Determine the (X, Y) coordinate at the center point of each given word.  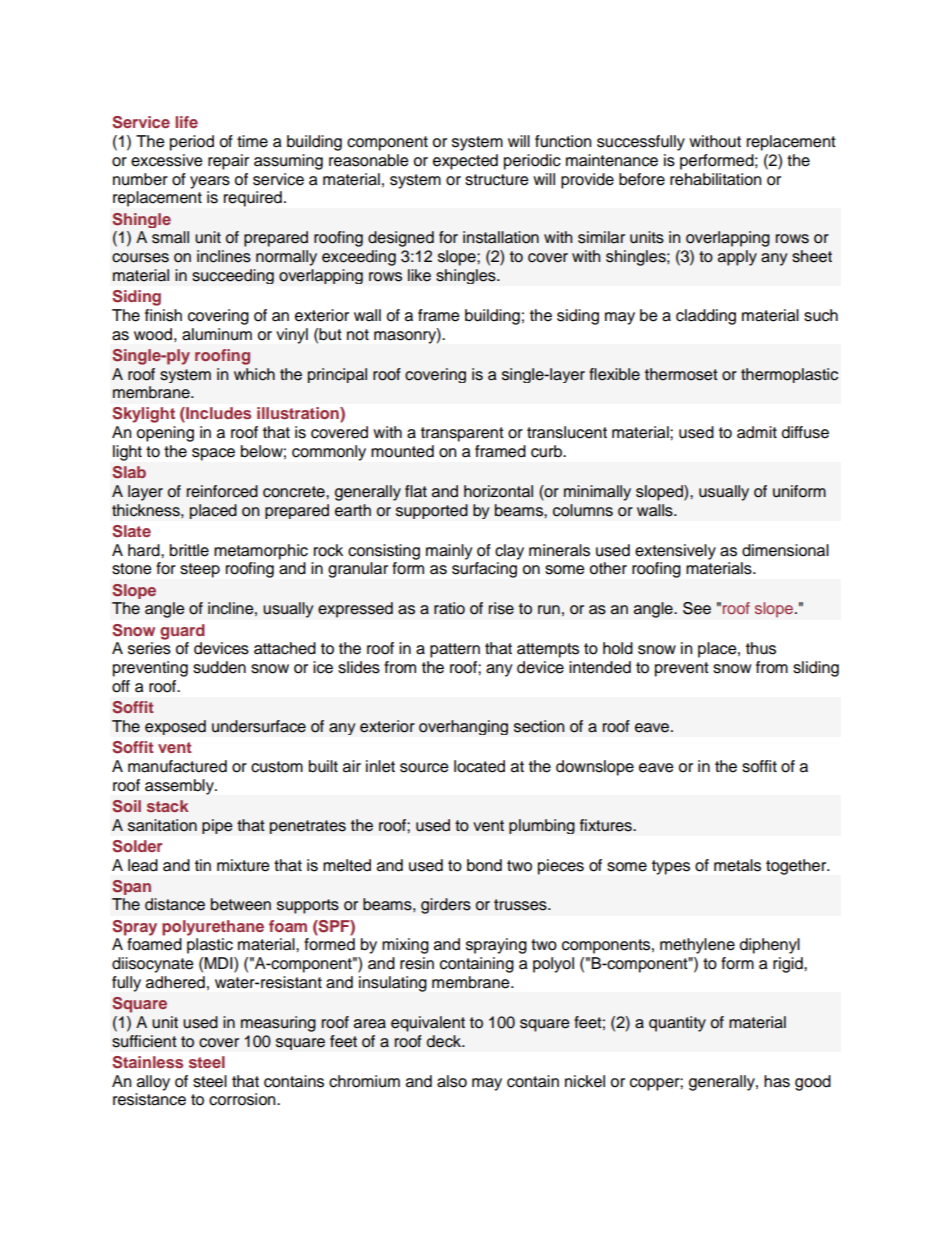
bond (484, 865)
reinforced (222, 491)
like (419, 275)
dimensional (785, 550)
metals (737, 865)
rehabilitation (715, 179)
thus (761, 648)
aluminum (217, 334)
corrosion (243, 1099)
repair (228, 162)
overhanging (463, 727)
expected (465, 162)
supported (432, 511)
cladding (706, 317)
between (241, 904)
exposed (175, 727)
